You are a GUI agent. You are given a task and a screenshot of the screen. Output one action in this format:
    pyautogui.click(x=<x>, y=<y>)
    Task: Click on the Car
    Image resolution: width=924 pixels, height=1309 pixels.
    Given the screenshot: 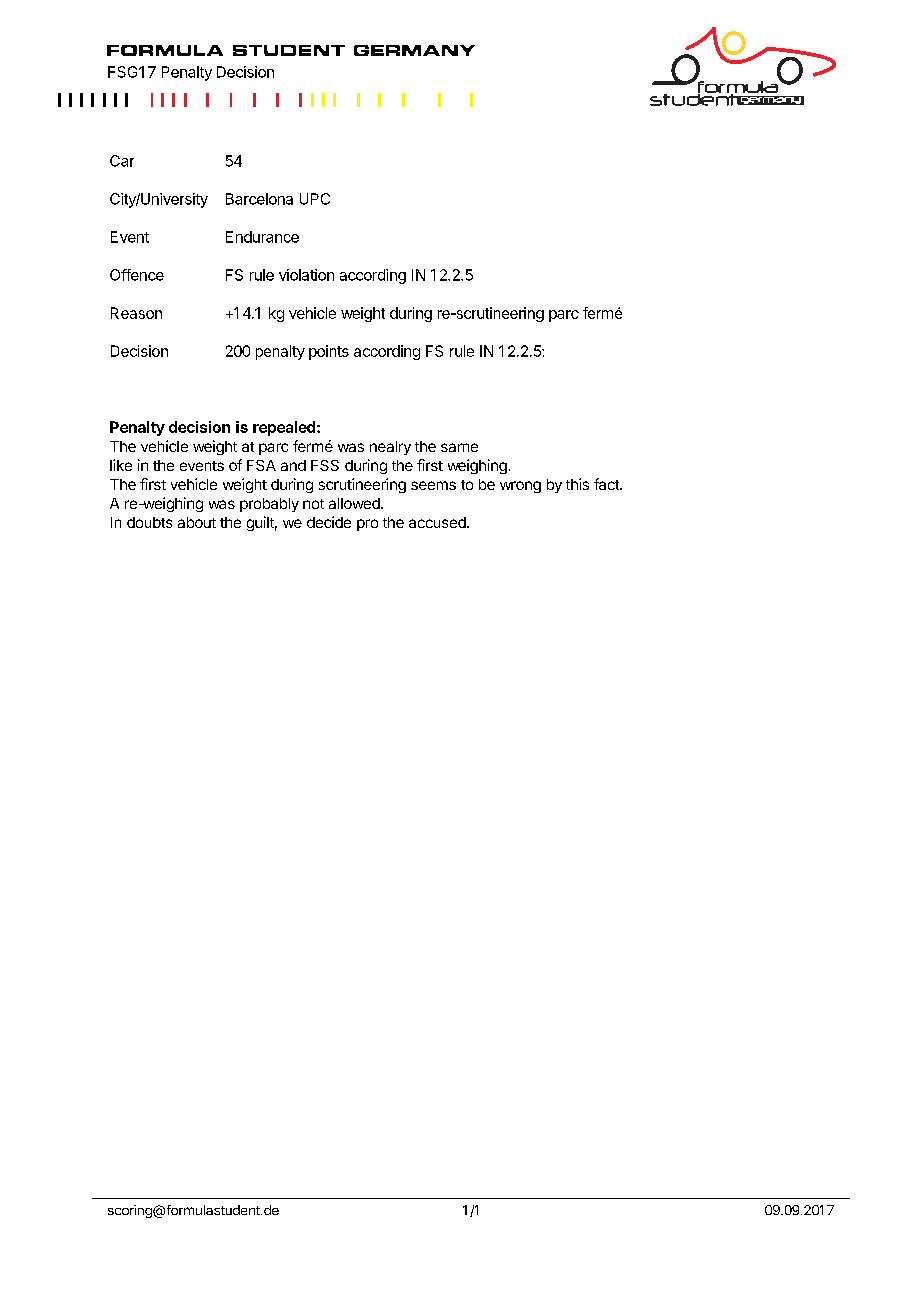 What is the action you would take?
    pyautogui.click(x=122, y=161)
